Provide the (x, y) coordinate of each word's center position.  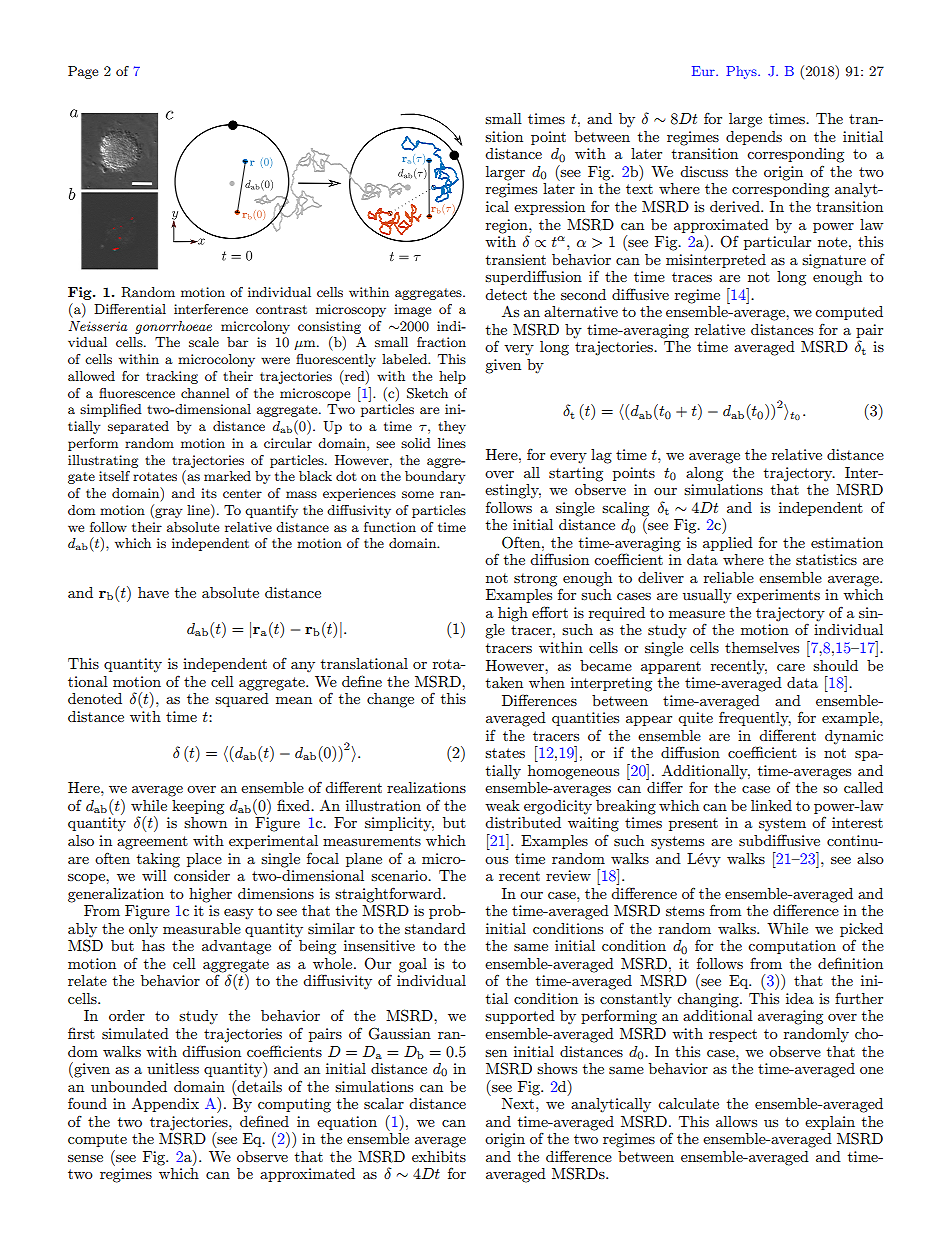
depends (754, 138)
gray (167, 513)
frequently (755, 717)
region (508, 226)
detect (506, 294)
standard (435, 928)
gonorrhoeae (173, 327)
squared (242, 700)
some (418, 494)
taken (504, 682)
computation (792, 947)
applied (728, 544)
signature (834, 261)
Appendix (165, 1104)
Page (83, 72)
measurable (202, 928)
